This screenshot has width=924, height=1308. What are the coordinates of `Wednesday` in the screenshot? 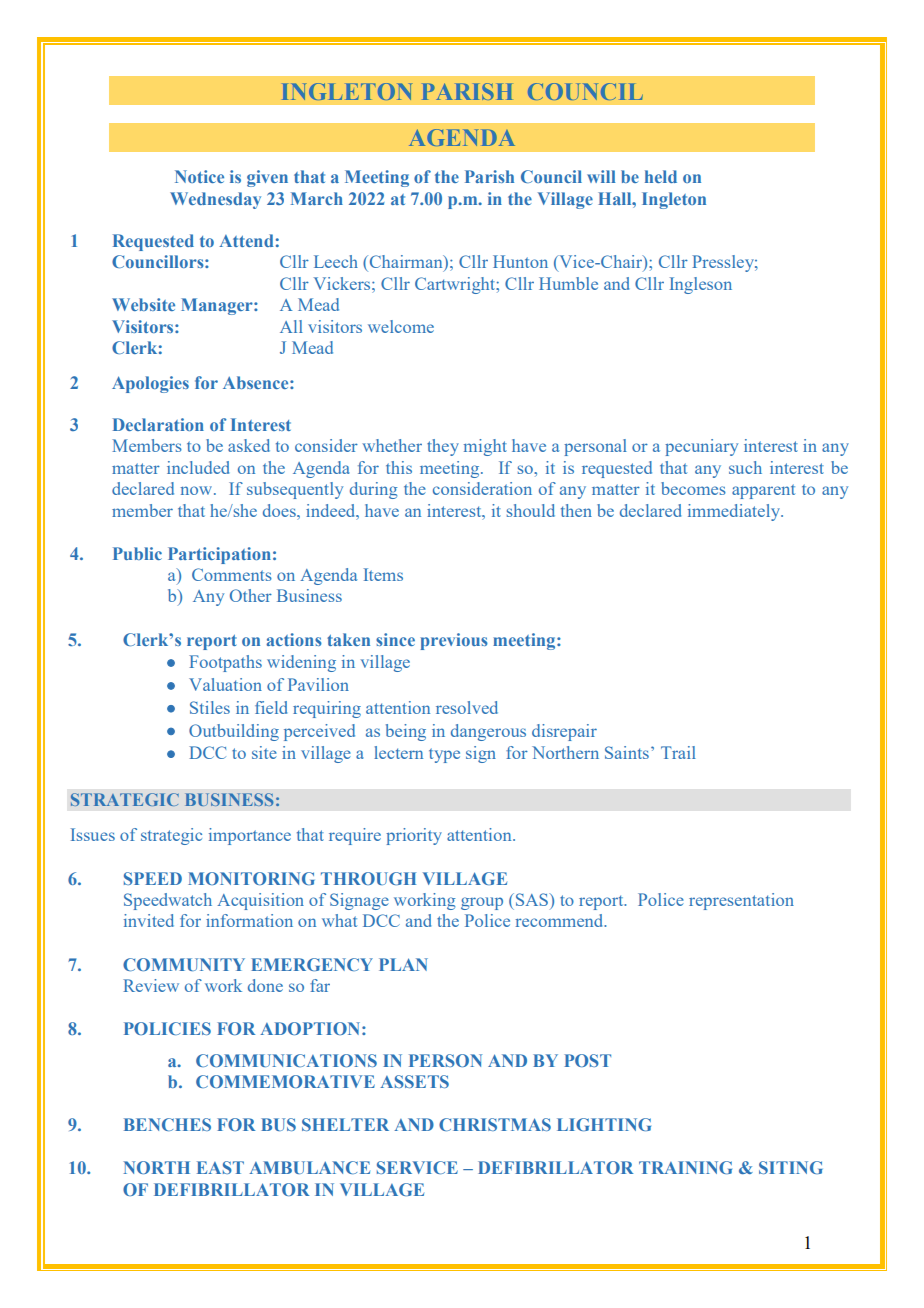 It's located at (215, 200).
